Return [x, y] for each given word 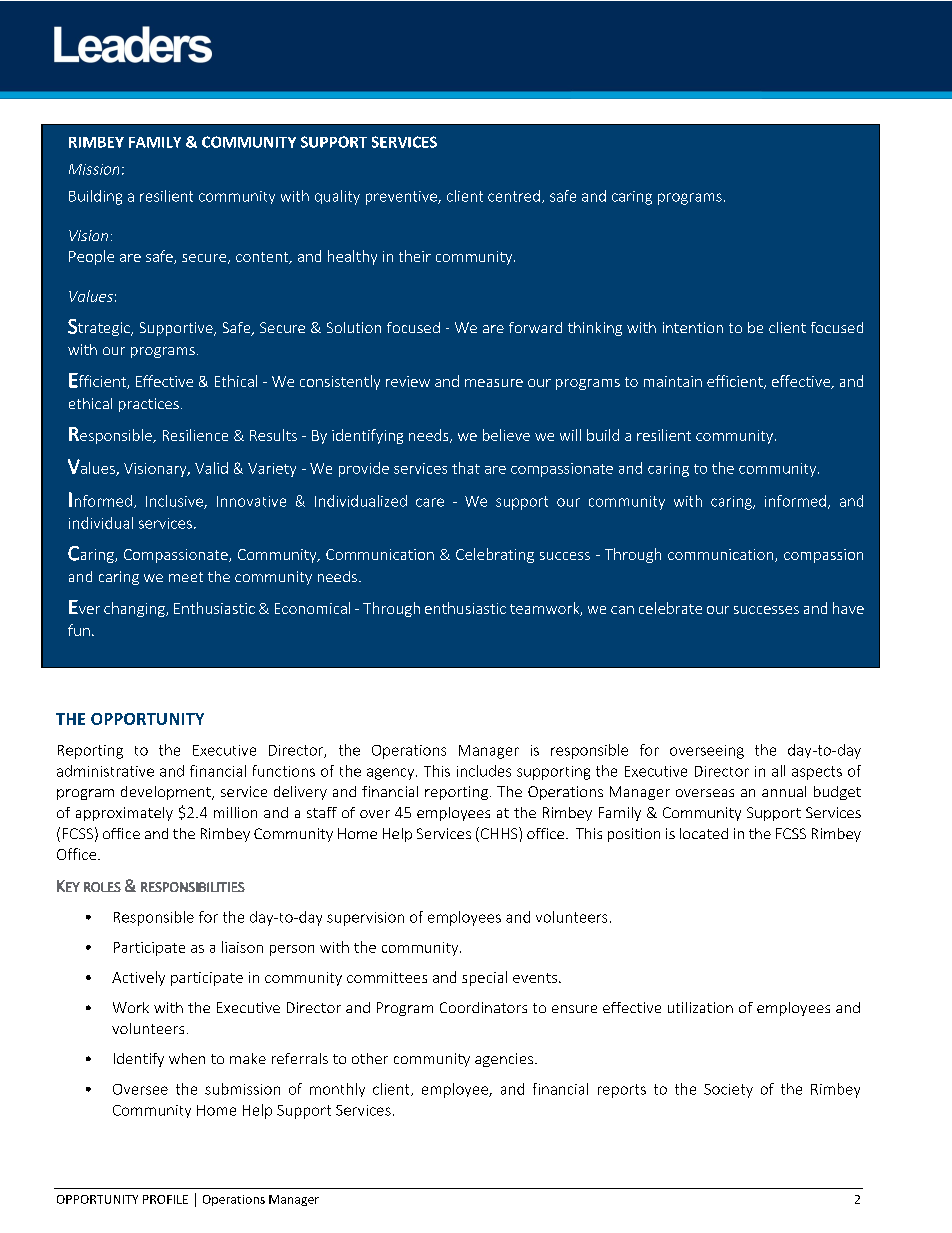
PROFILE [165, 1199]
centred [514, 196]
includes [484, 771]
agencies [505, 1060]
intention [693, 327]
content [263, 258]
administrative [105, 771]
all [778, 771]
